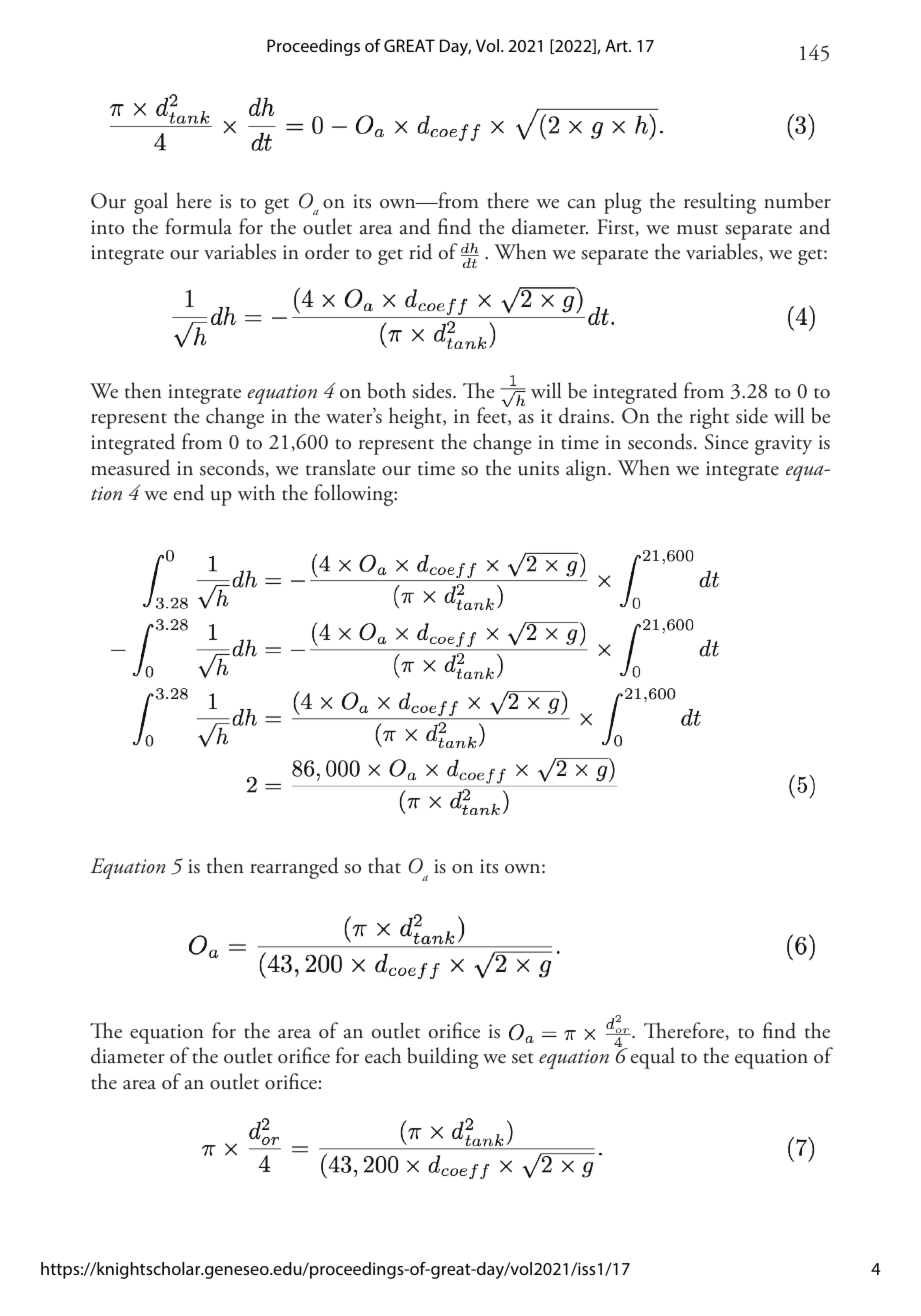  I want to click on end, so click(189, 492).
